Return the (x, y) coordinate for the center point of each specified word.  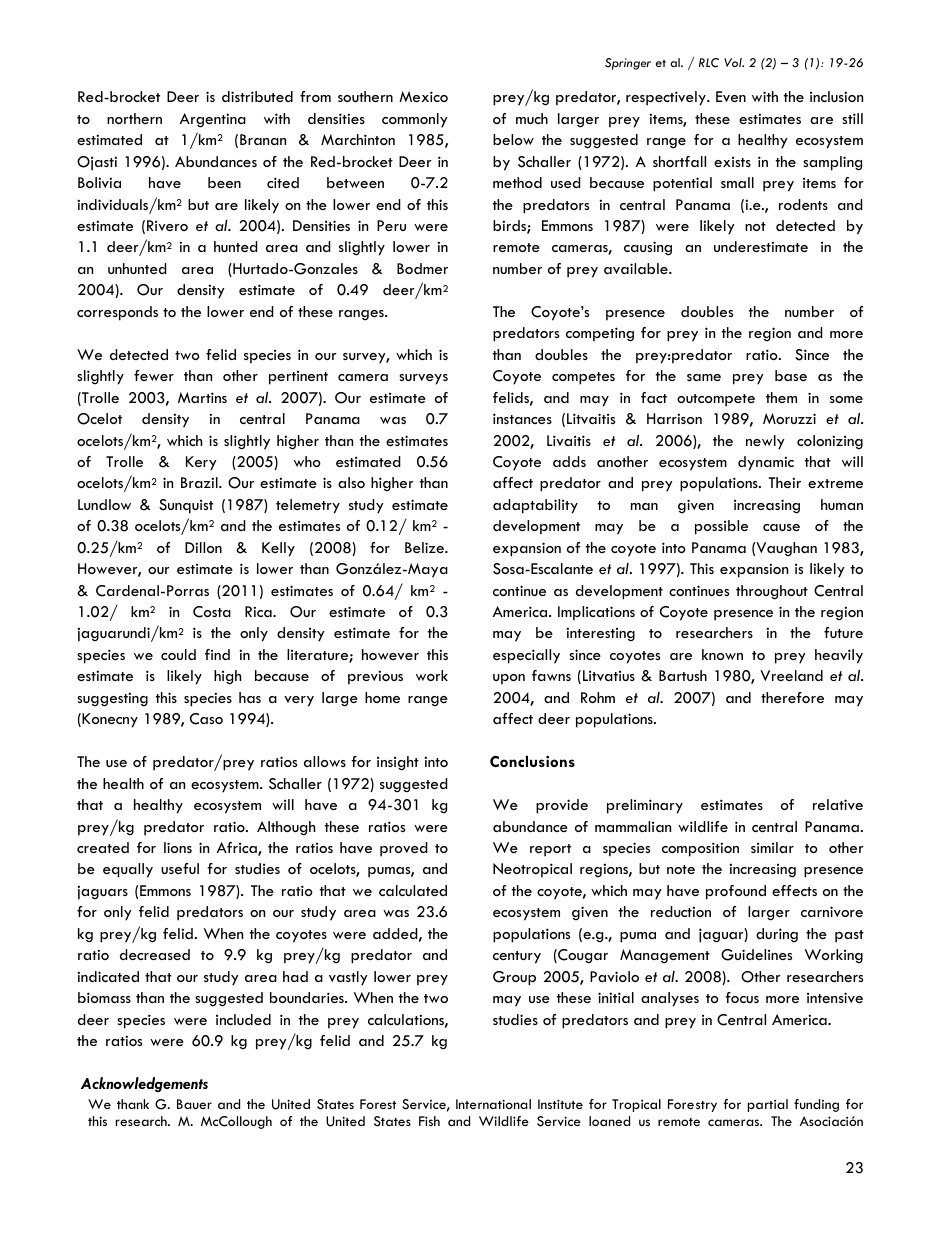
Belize (426, 547)
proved (404, 849)
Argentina (213, 120)
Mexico (423, 96)
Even (731, 96)
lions (178, 847)
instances (522, 418)
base (791, 375)
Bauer (194, 1104)
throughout (772, 592)
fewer (154, 375)
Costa (212, 612)
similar (772, 847)
